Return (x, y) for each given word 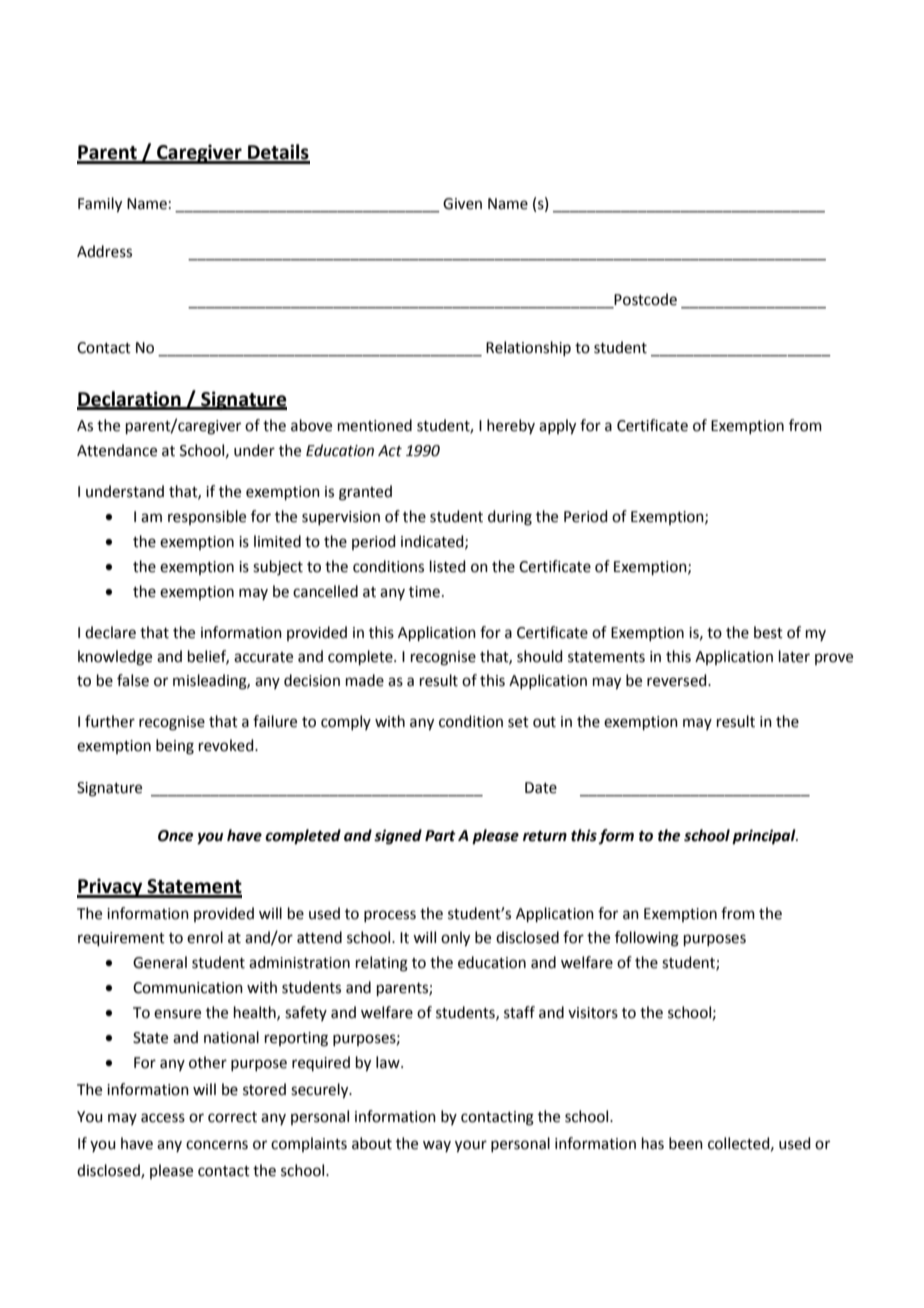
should (540, 656)
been (686, 1143)
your (471, 1146)
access (163, 1118)
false (133, 680)
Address (104, 251)
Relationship (528, 348)
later (794, 656)
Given (462, 204)
